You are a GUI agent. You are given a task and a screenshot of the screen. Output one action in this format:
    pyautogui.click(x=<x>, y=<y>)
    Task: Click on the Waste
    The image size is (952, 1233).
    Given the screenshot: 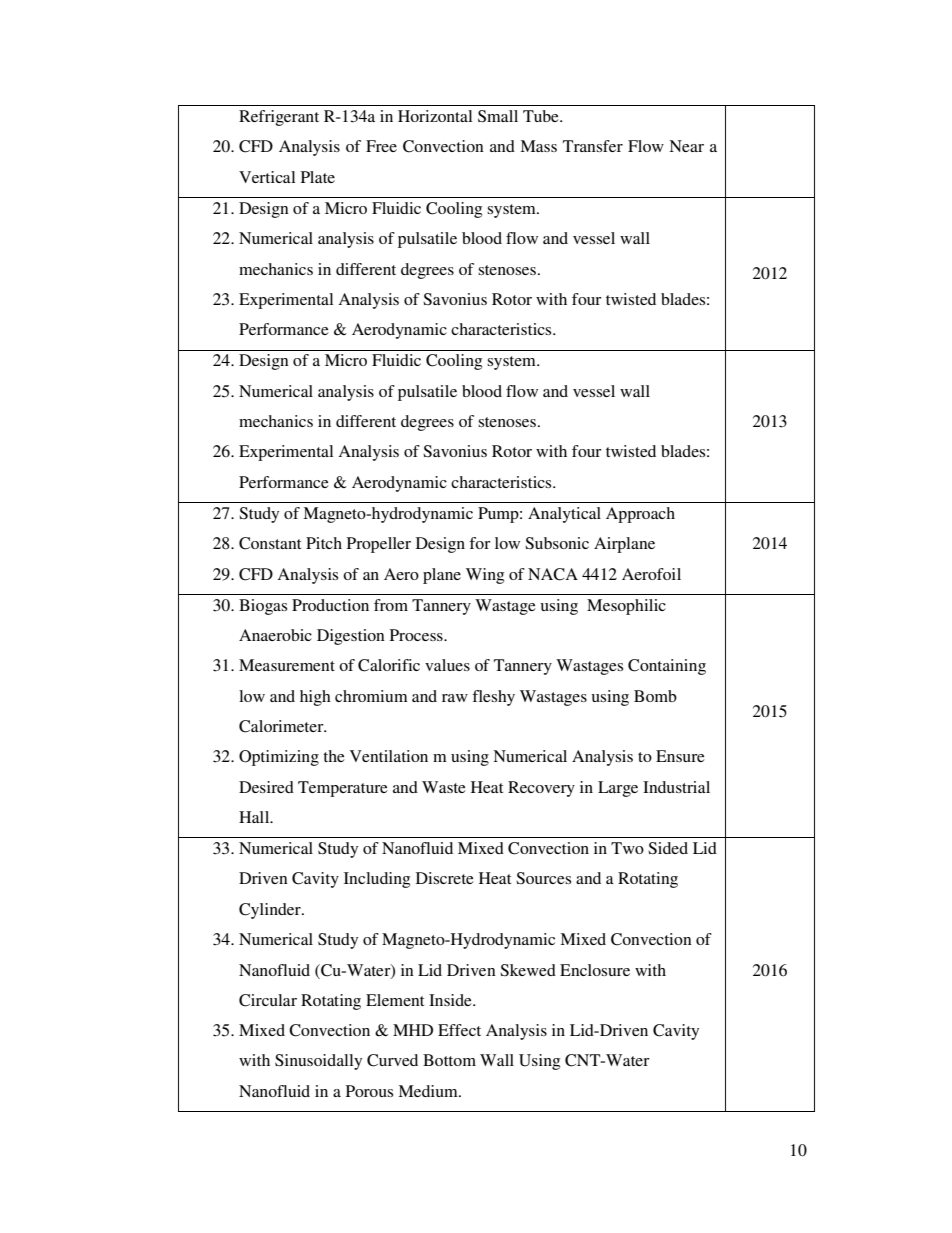 What is the action you would take?
    pyautogui.click(x=444, y=787)
